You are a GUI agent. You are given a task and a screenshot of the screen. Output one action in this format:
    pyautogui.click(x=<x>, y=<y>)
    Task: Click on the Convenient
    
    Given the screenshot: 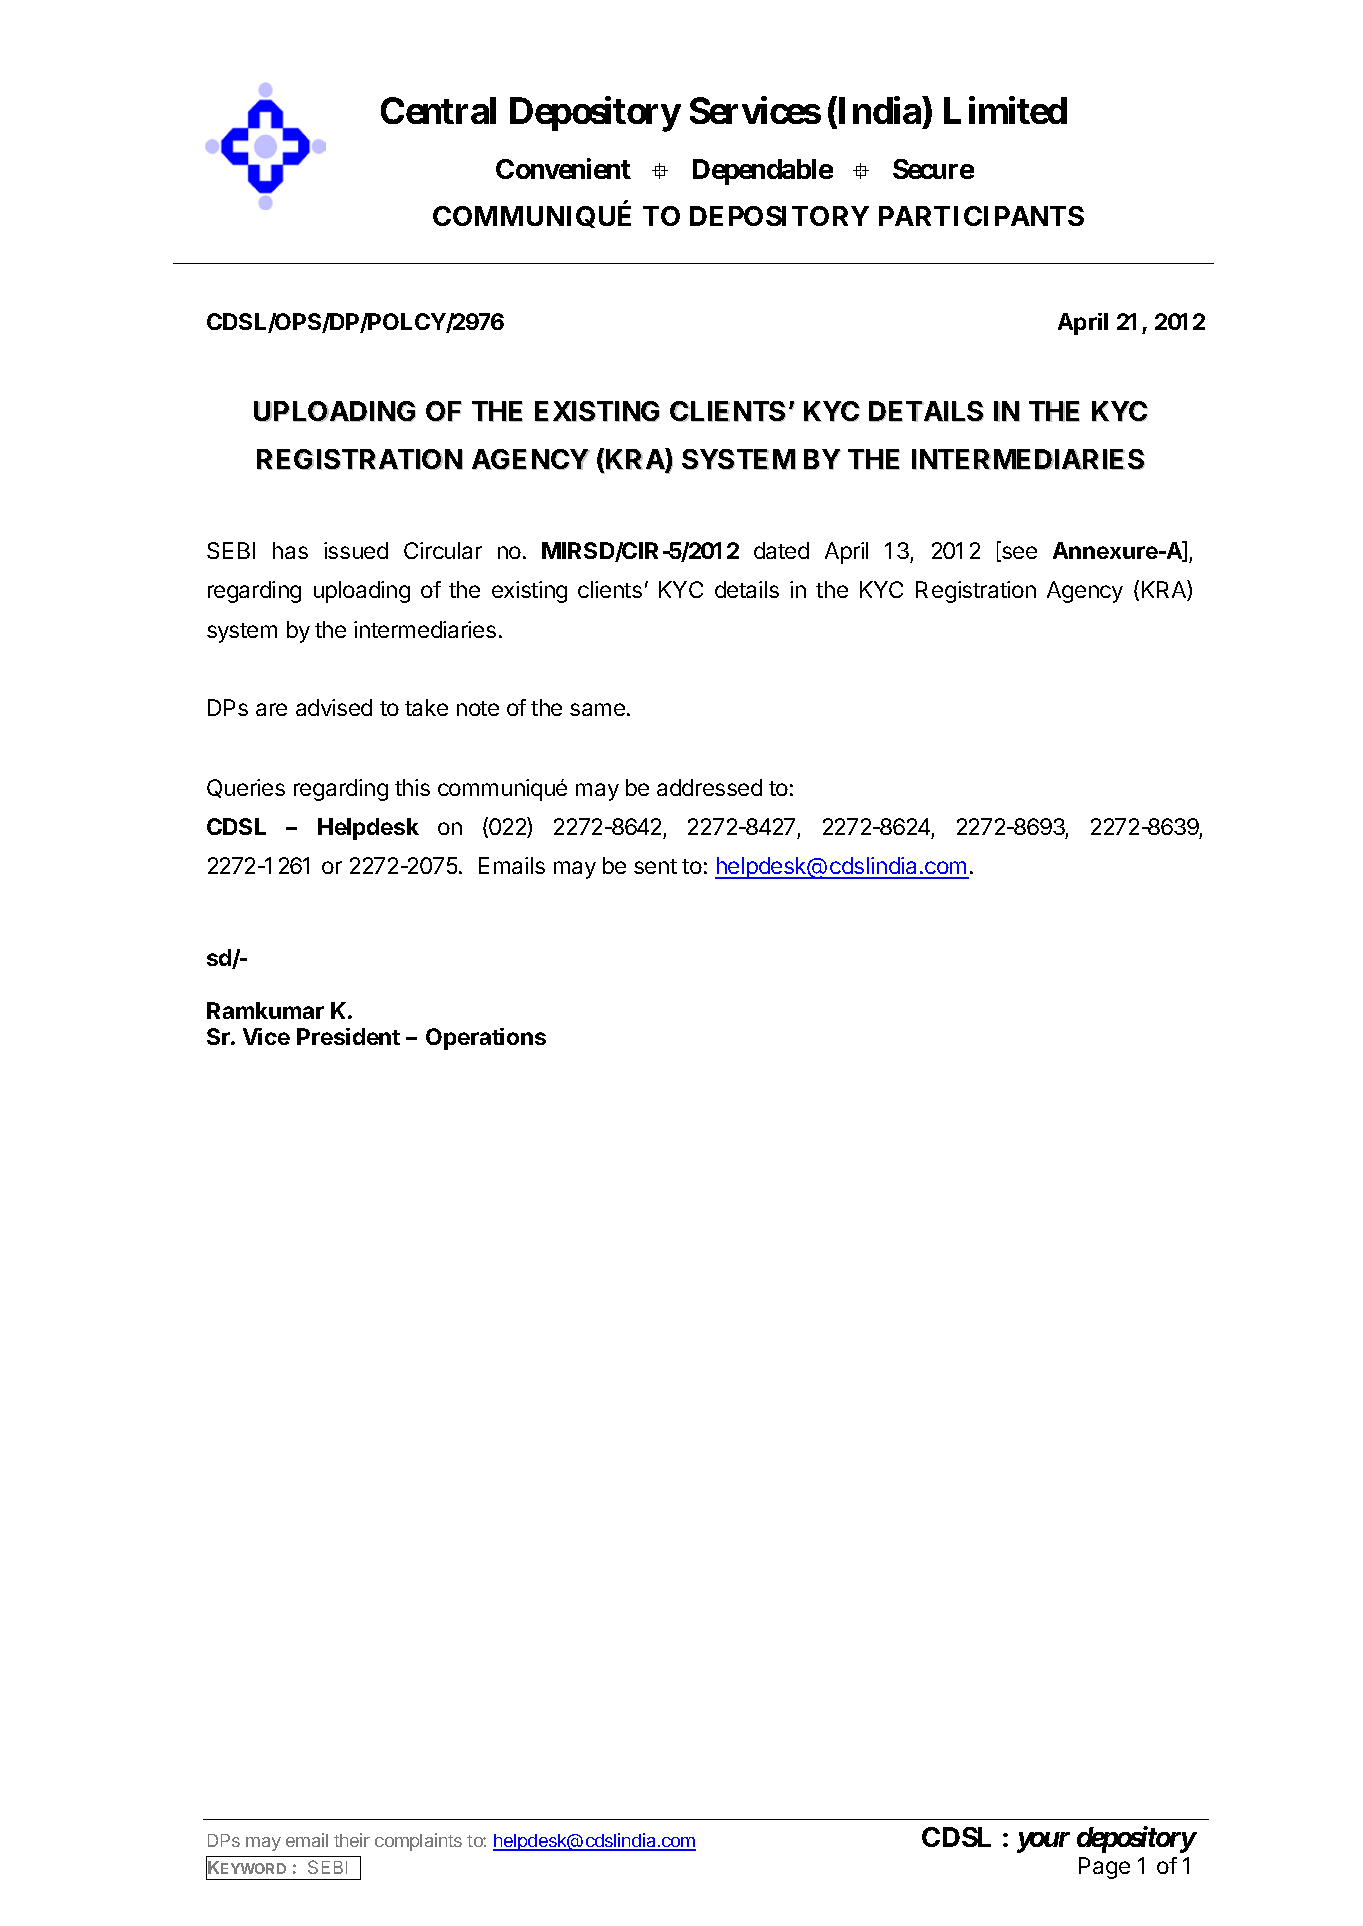 What is the action you would take?
    pyautogui.click(x=563, y=168)
